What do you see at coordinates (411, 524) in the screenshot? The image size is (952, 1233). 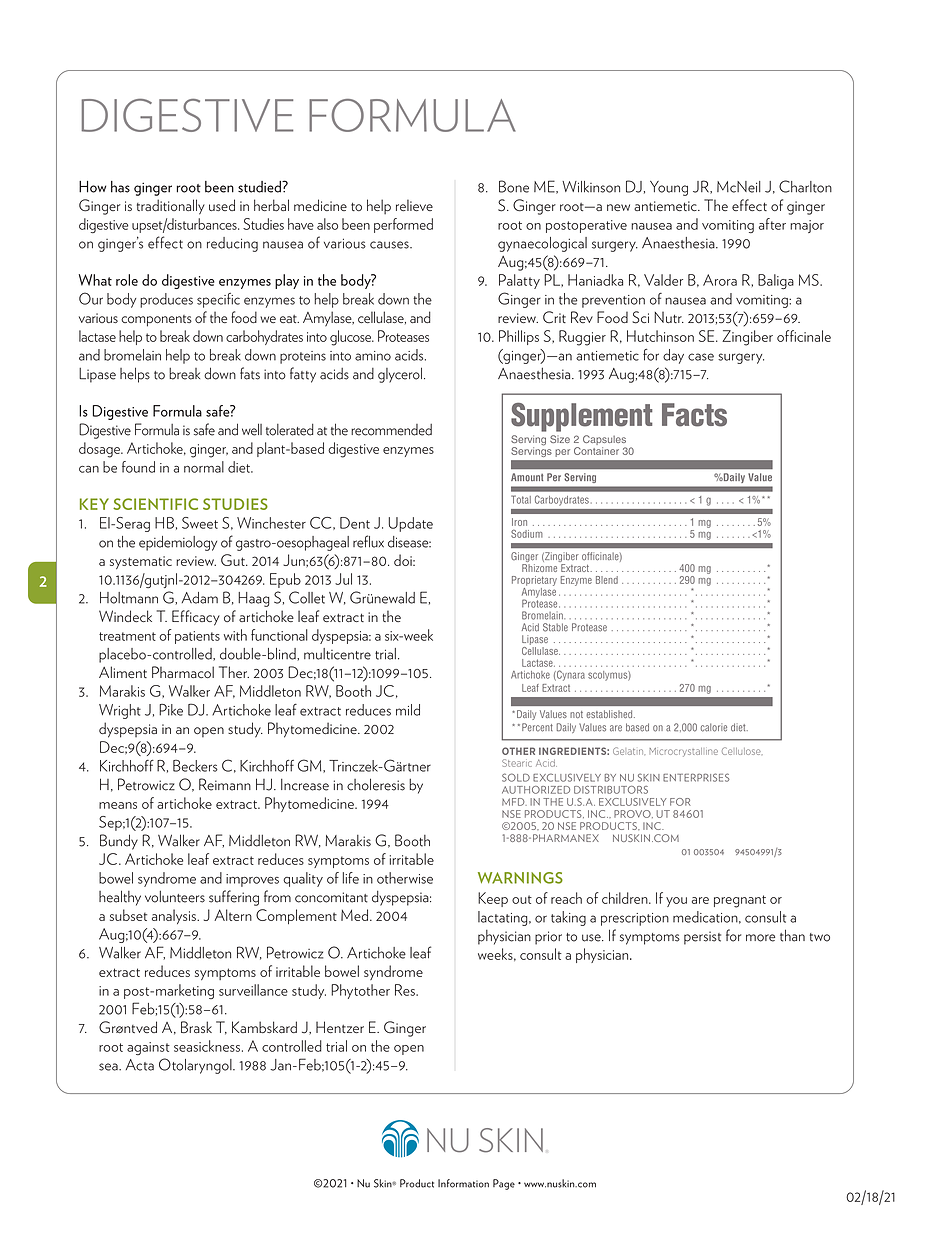 I see `Update` at bounding box center [411, 524].
